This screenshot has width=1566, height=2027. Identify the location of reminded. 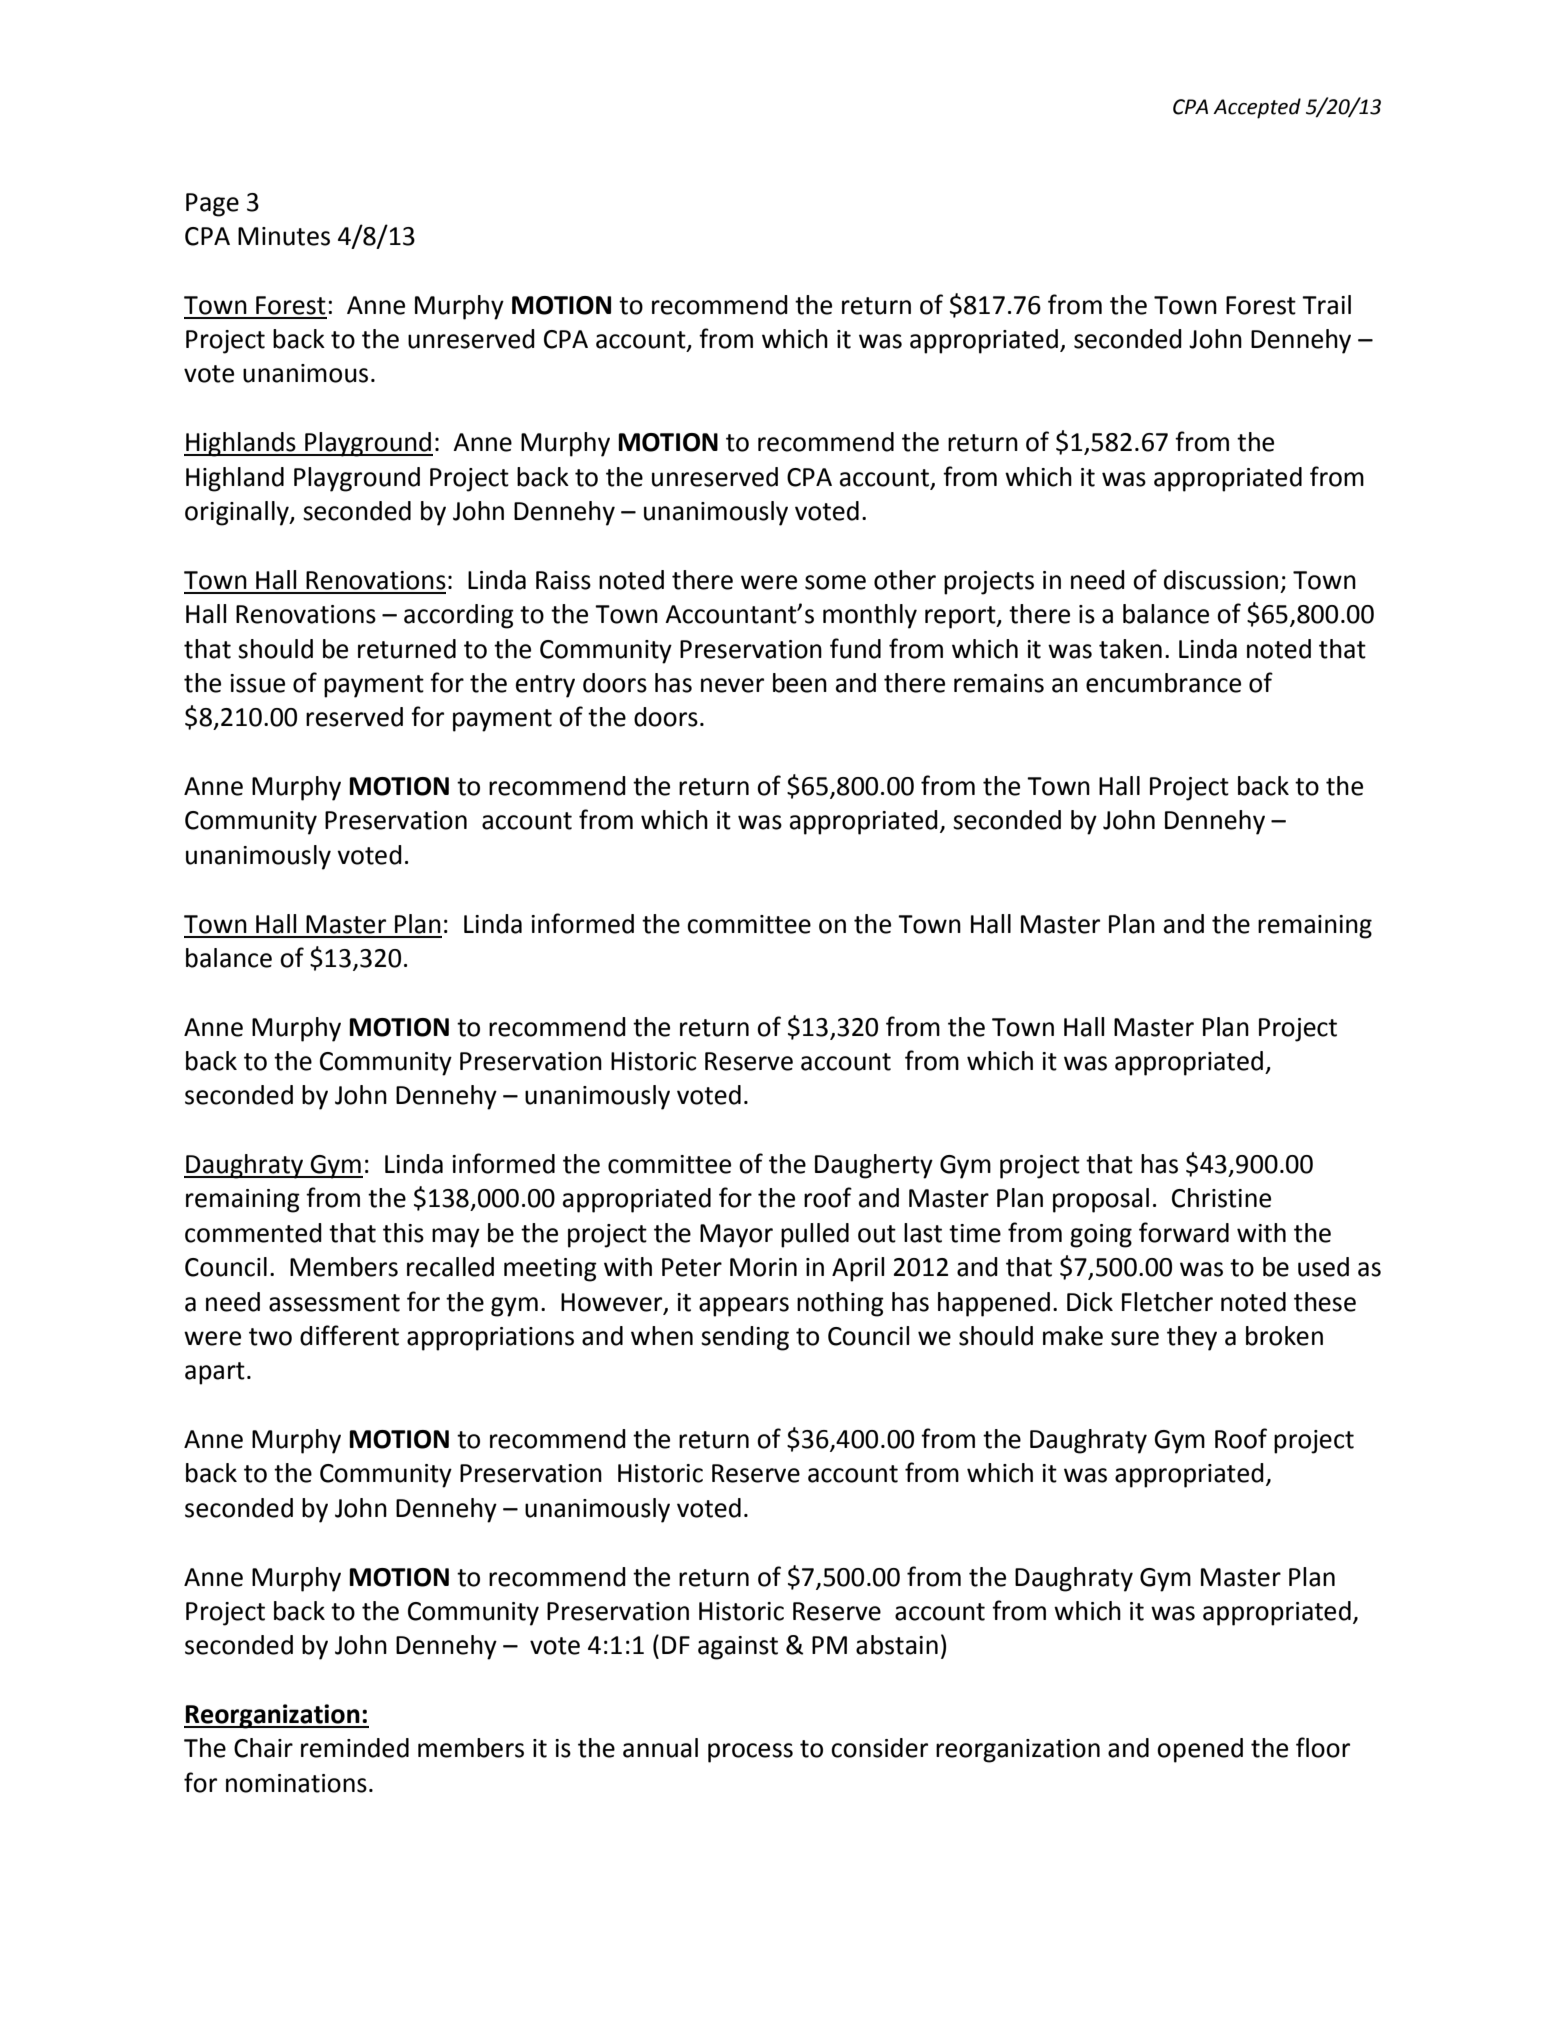
(355, 1748).
